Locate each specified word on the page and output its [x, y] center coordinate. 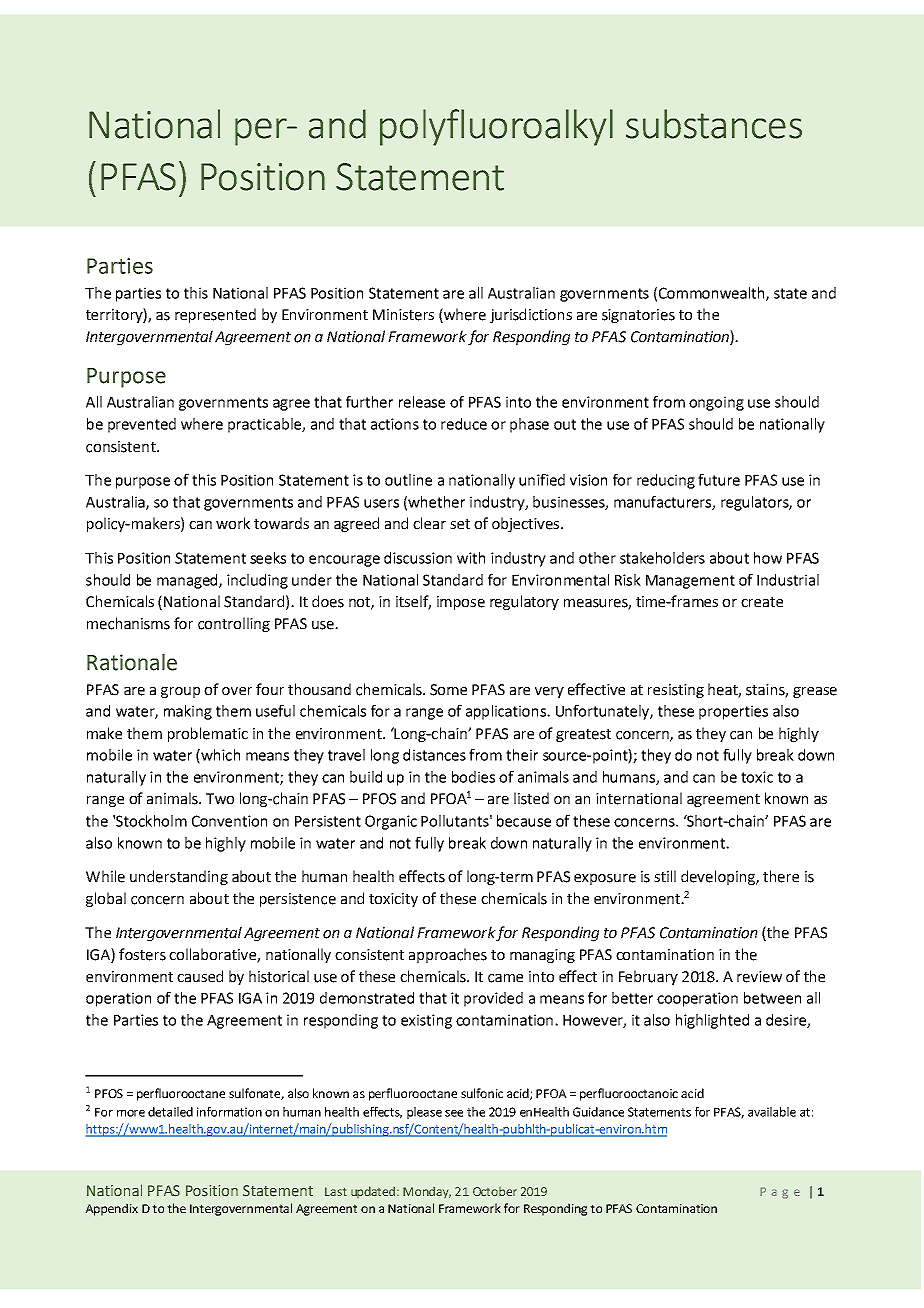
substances [714, 124]
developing [719, 877]
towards [281, 523]
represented [215, 315]
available [772, 1112]
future [719, 480]
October [495, 1191]
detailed [170, 1112]
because [524, 821]
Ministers [403, 315]
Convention [229, 821]
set [460, 524]
